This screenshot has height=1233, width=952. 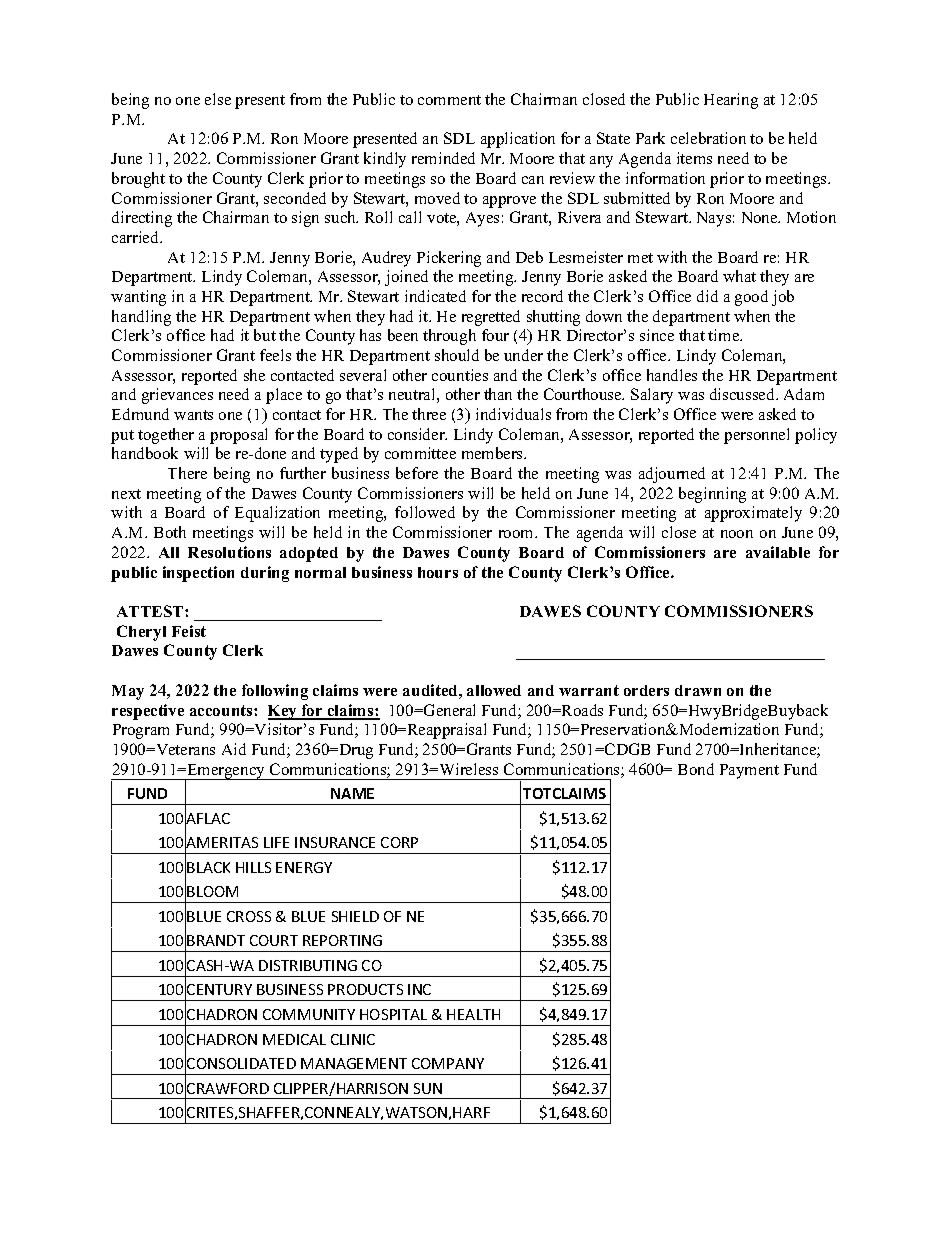 I want to click on members, so click(x=493, y=453).
